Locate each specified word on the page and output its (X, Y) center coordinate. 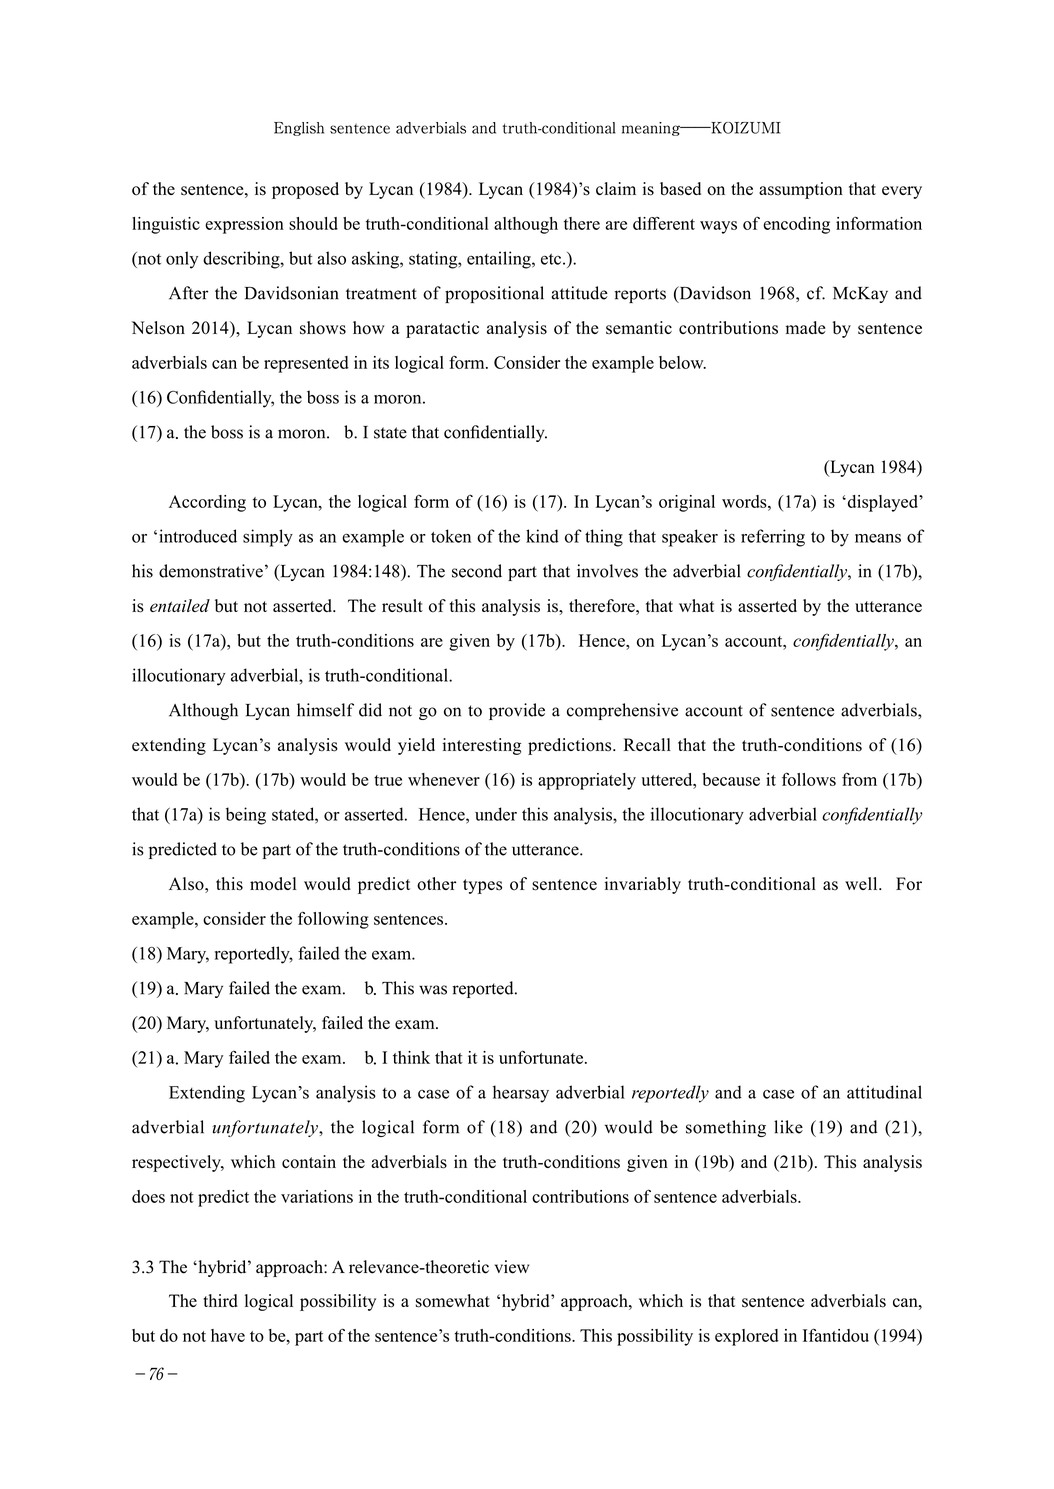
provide (517, 711)
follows (809, 779)
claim (616, 188)
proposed (305, 190)
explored (747, 1337)
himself (325, 710)
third (220, 1300)
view (512, 1267)
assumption (801, 190)
